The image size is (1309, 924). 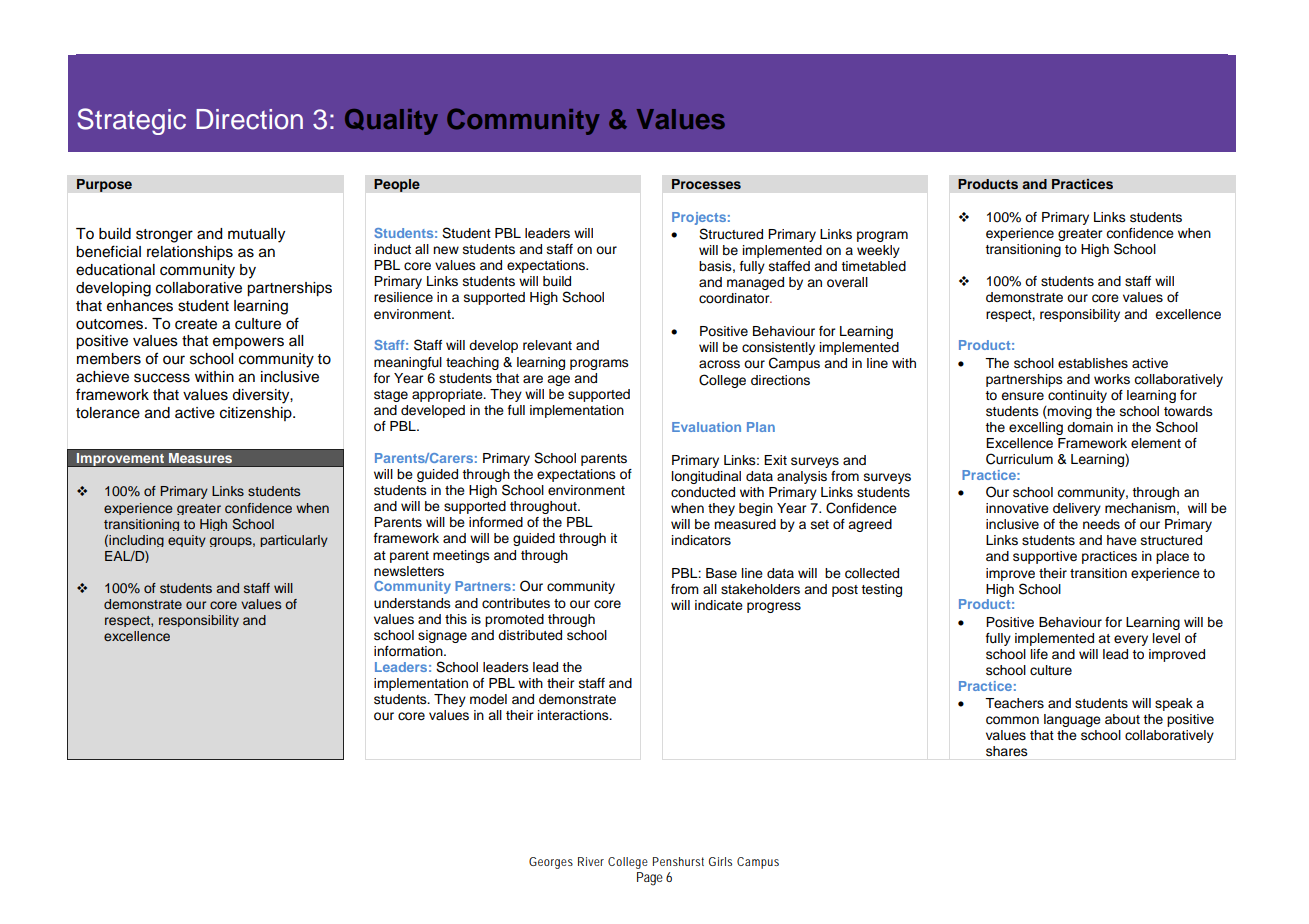 I want to click on Processes, so click(x=706, y=184).
